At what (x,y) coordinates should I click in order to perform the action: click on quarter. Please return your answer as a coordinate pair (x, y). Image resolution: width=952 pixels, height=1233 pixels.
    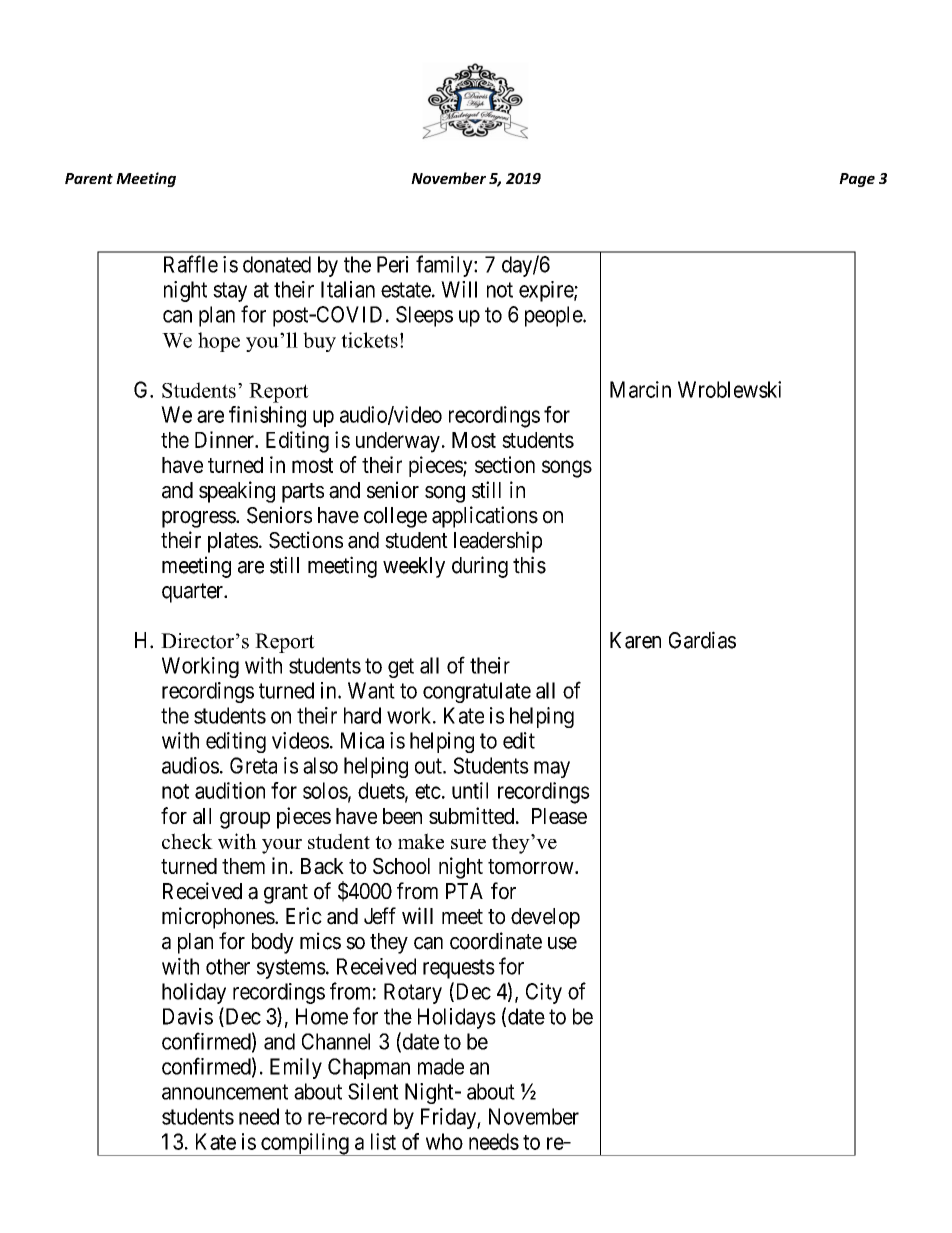
    Looking at the image, I should click on (194, 593).
